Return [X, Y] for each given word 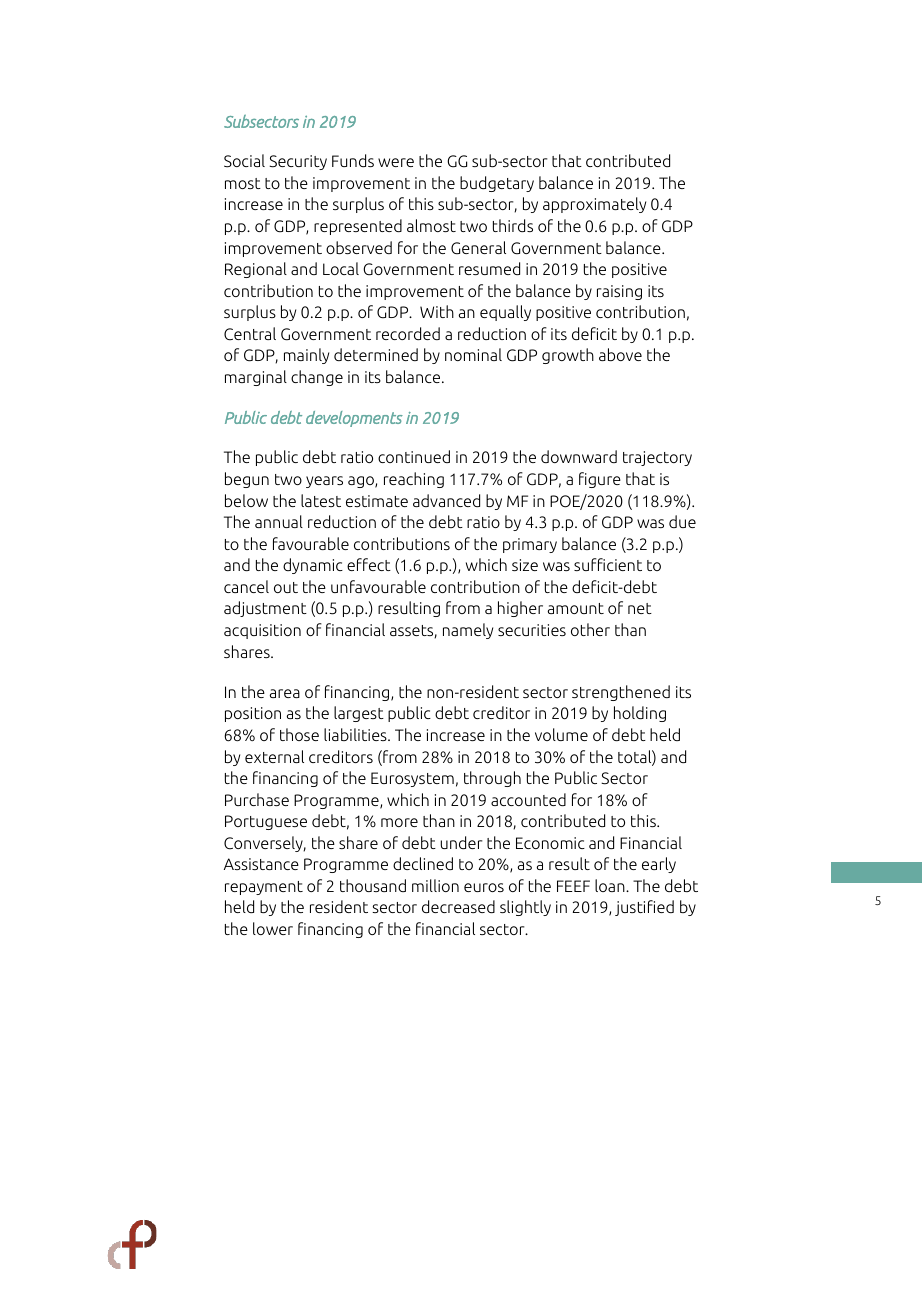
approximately [594, 205]
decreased [458, 906]
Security [298, 162]
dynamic [313, 566]
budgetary [497, 184]
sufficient [608, 564]
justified [644, 908]
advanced [446, 500]
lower [273, 928]
